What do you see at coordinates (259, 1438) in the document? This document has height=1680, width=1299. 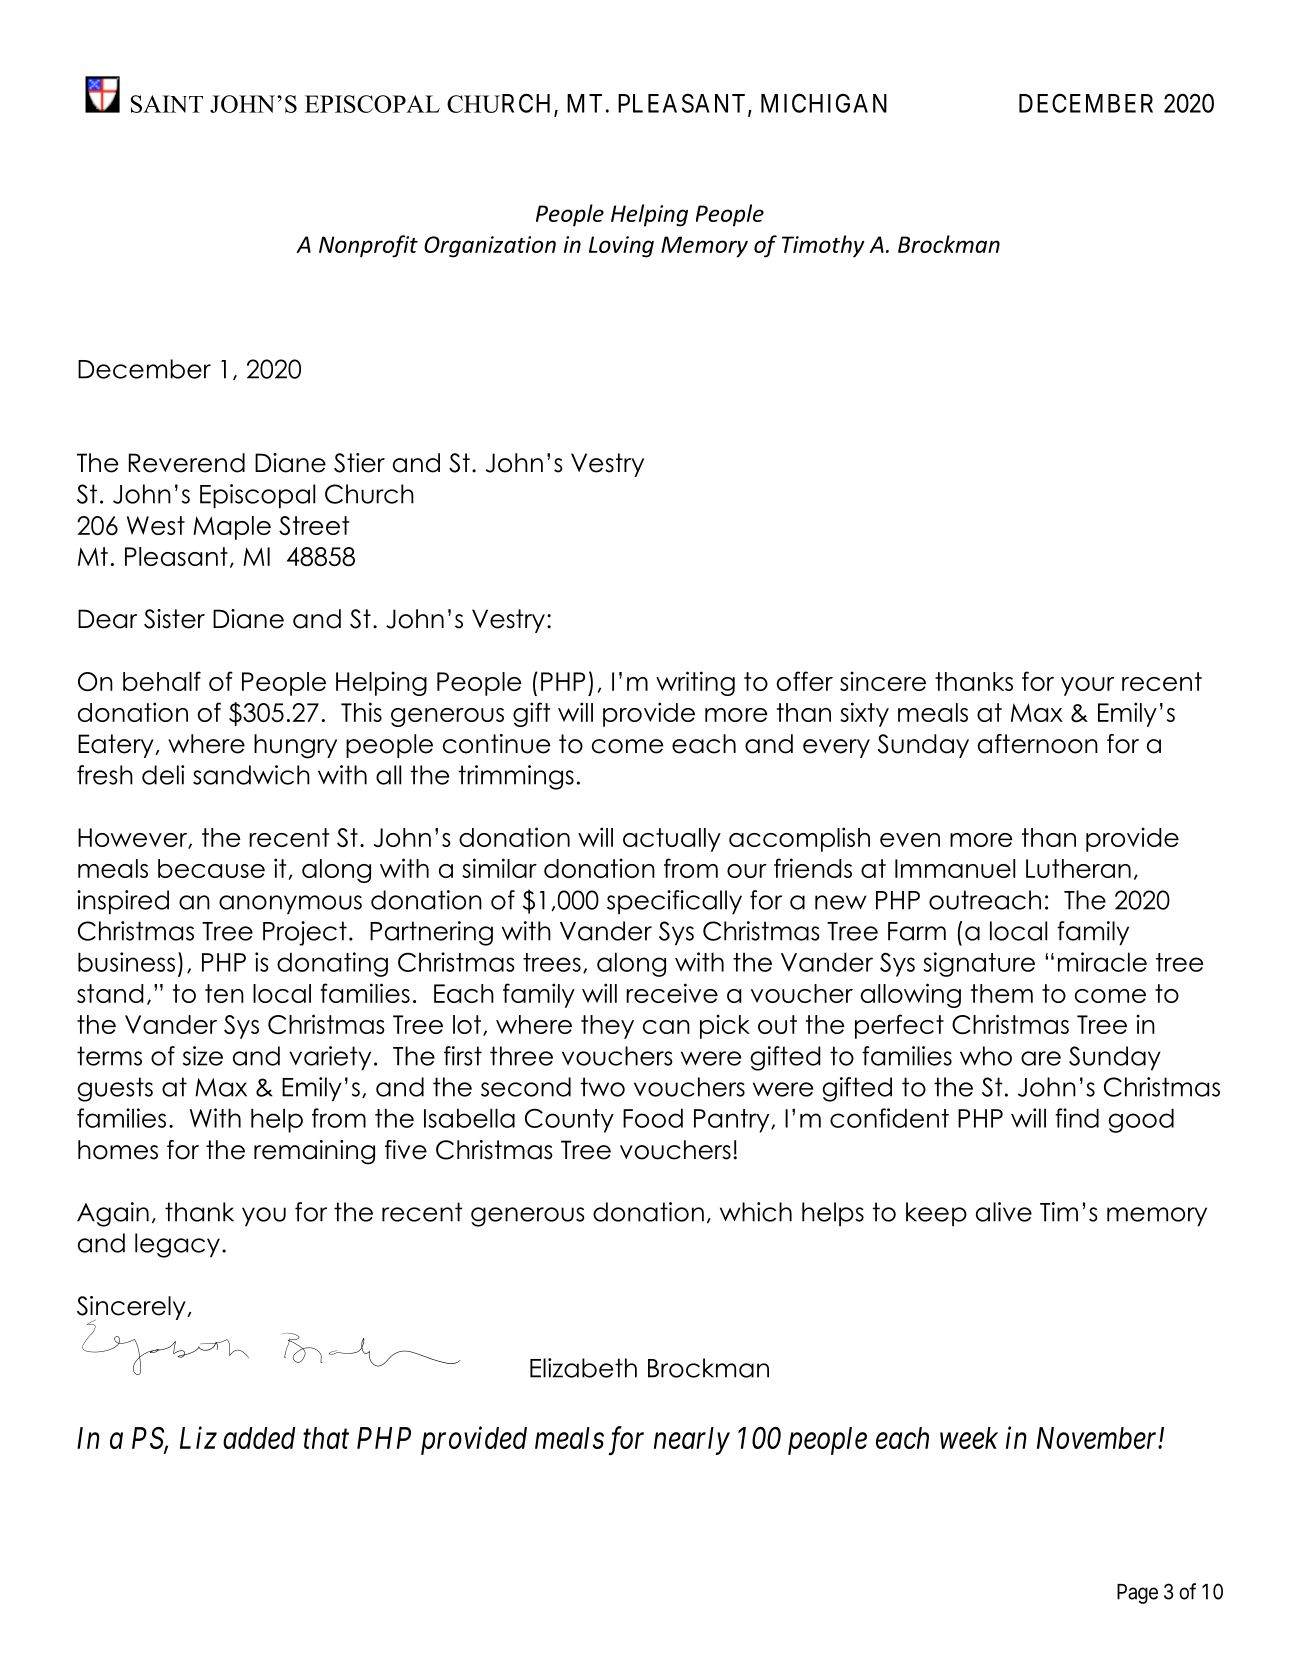 I see `added` at bounding box center [259, 1438].
